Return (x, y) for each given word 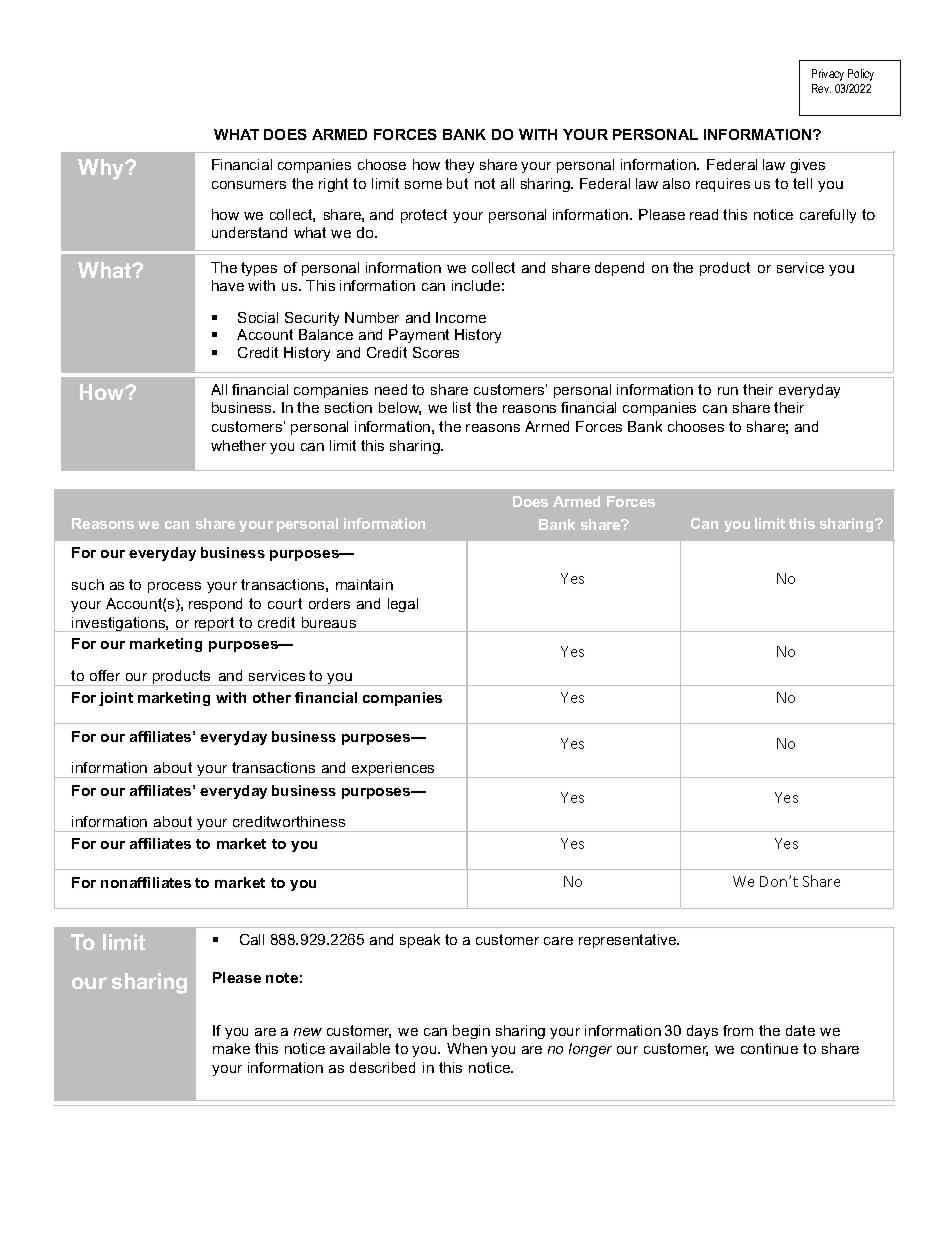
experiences (393, 770)
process (174, 587)
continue (769, 1048)
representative (629, 941)
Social (258, 317)
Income (461, 317)
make (231, 1048)
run (728, 391)
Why (102, 169)
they (459, 166)
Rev (821, 88)
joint (116, 699)
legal (403, 605)
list (462, 407)
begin (471, 1032)
